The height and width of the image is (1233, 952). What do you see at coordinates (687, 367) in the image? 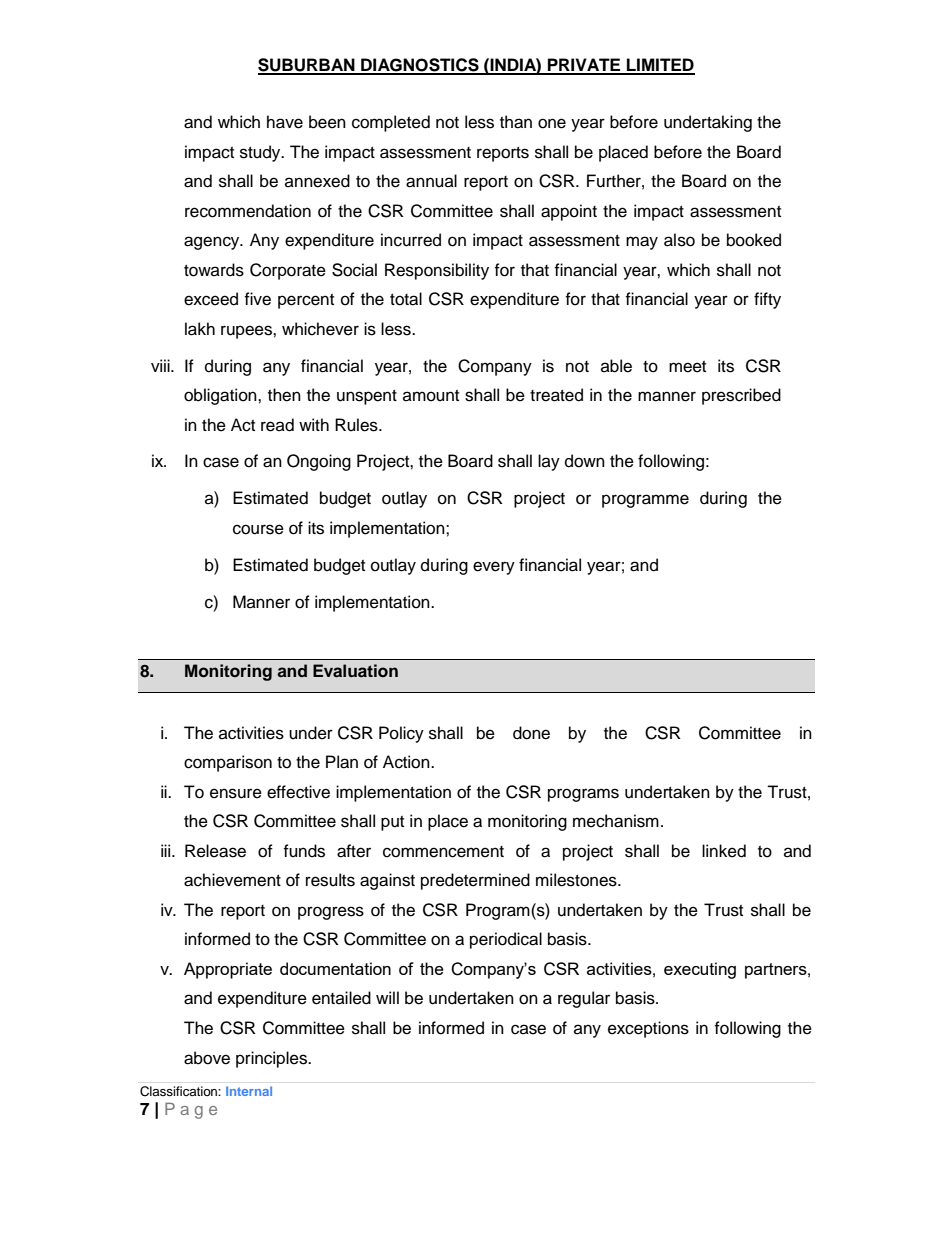
I see `meet` at bounding box center [687, 367].
